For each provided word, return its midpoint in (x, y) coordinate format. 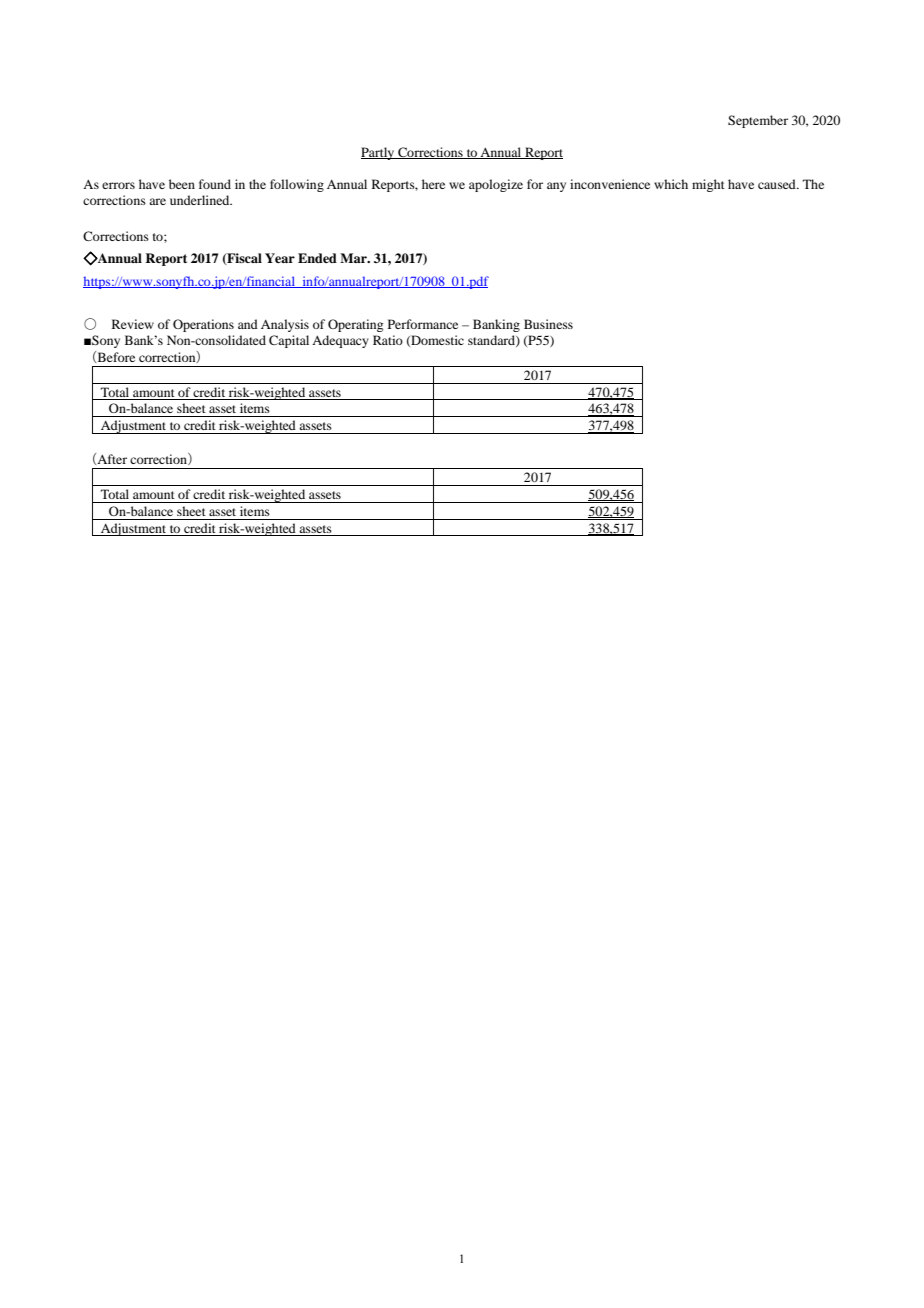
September (758, 121)
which (671, 184)
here (433, 184)
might (708, 185)
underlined (201, 200)
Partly (379, 153)
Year (280, 258)
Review (133, 324)
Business (548, 324)
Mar (354, 258)
